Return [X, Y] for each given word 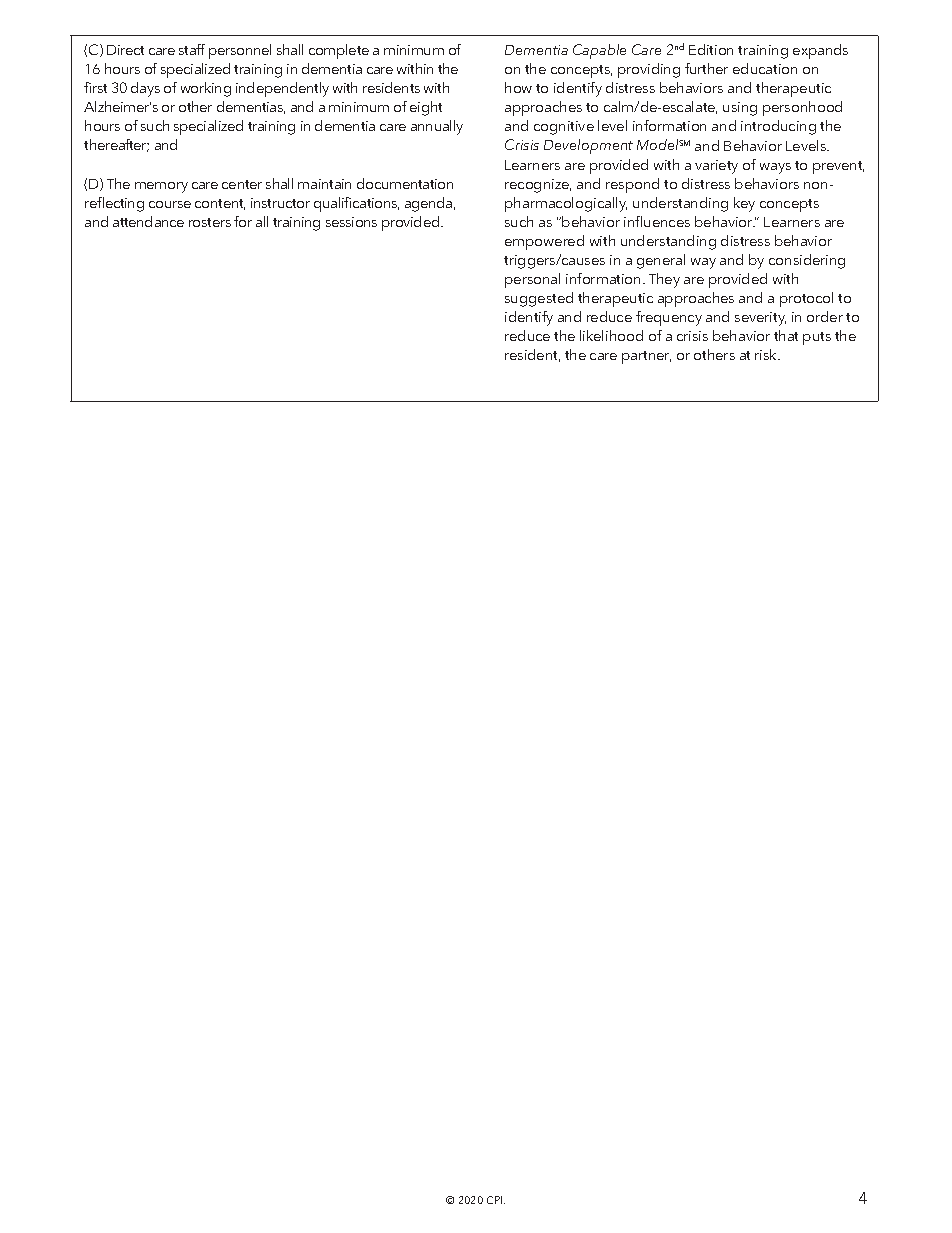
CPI [496, 1200]
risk [767, 354]
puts [817, 338]
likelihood [611, 335]
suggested [539, 299]
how [518, 87]
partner [646, 357]
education [765, 68]
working [206, 89]
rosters [210, 222]
